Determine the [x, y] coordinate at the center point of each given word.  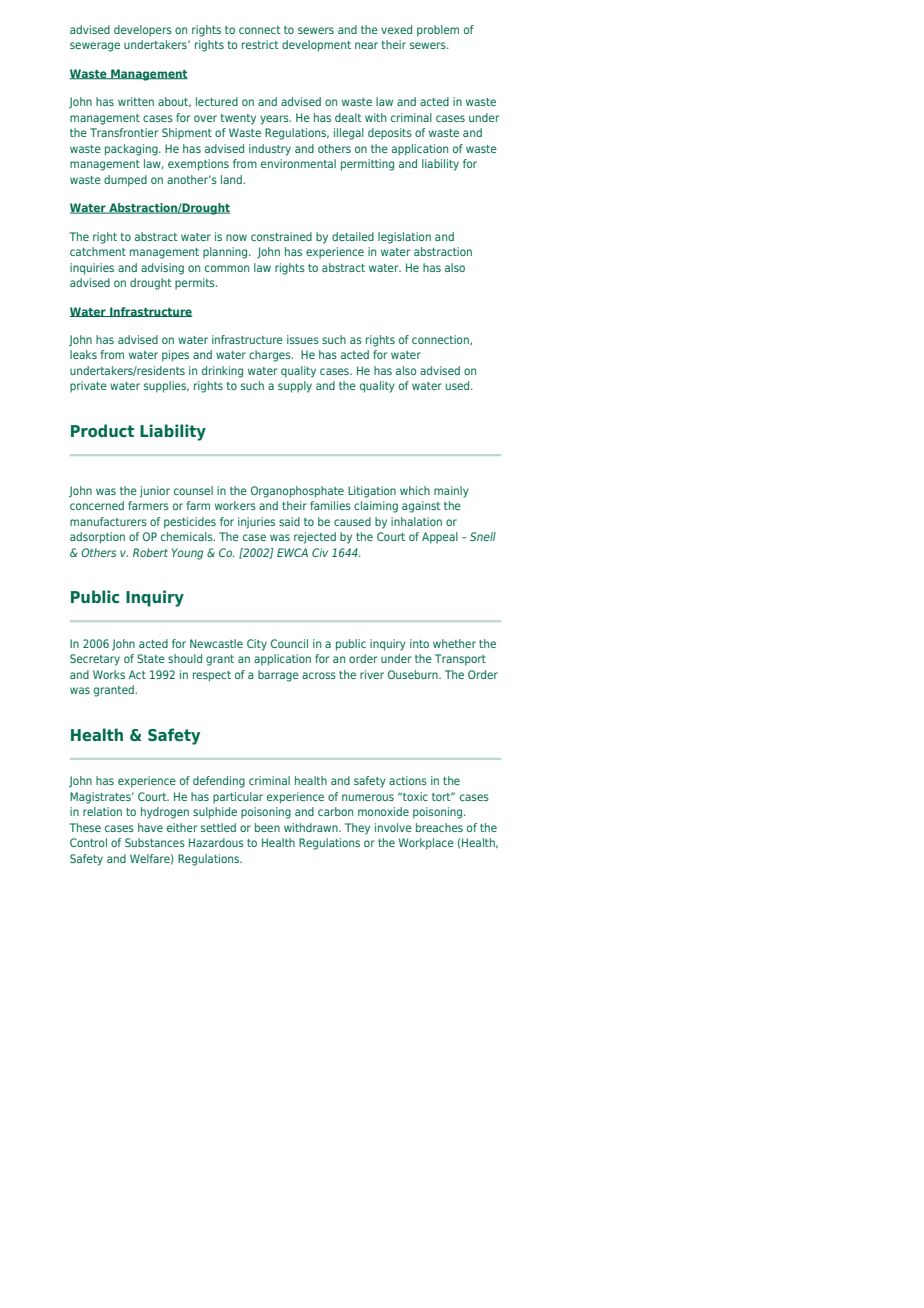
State [151, 658]
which [415, 490]
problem [438, 31]
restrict [260, 44]
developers [143, 31]
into [419, 643]
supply [295, 387]
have [150, 827]
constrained [281, 236]
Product [102, 430]
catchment [98, 251]
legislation [404, 238]
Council [289, 643]
